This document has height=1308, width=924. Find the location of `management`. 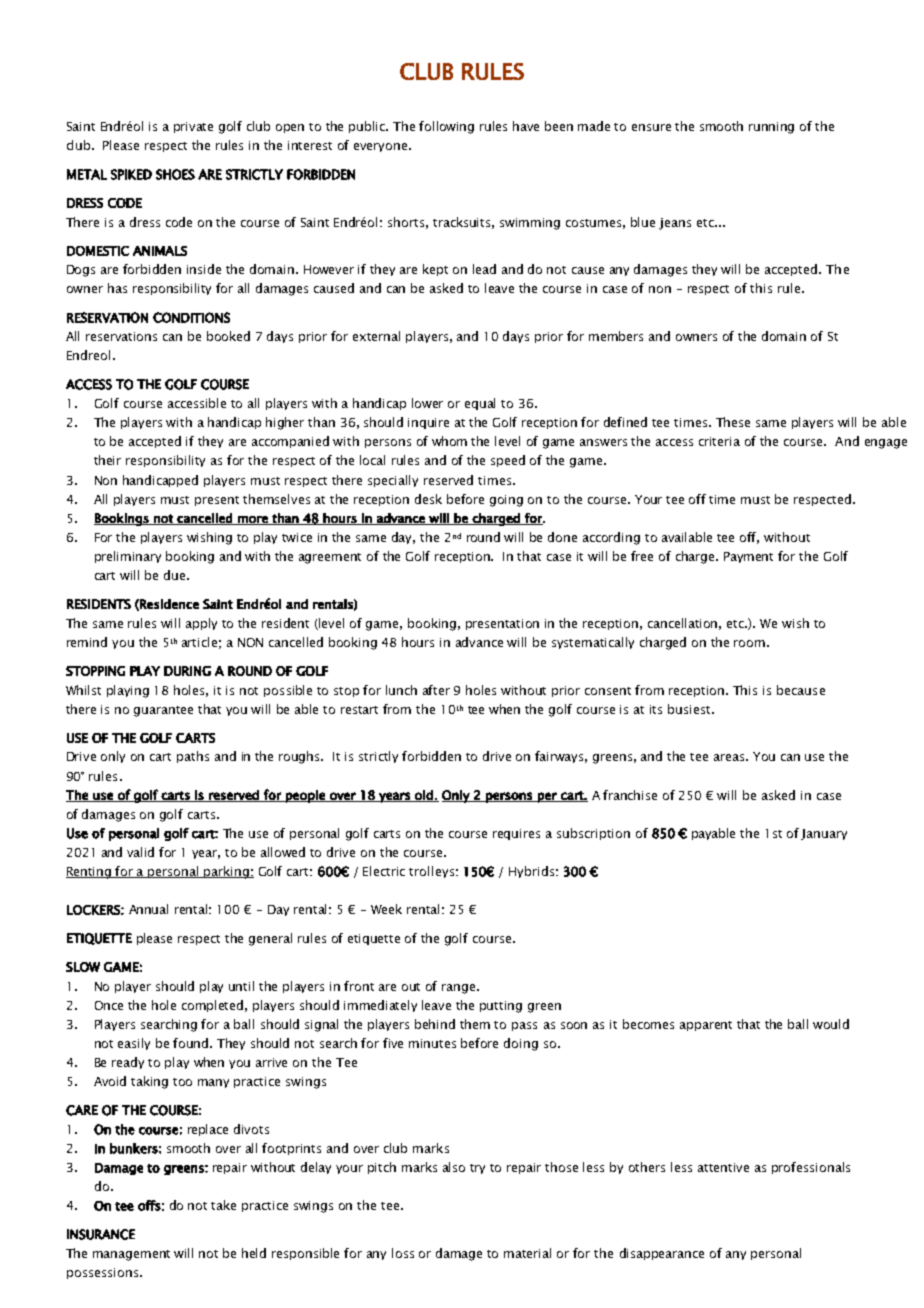

management is located at coordinates (131, 1255).
